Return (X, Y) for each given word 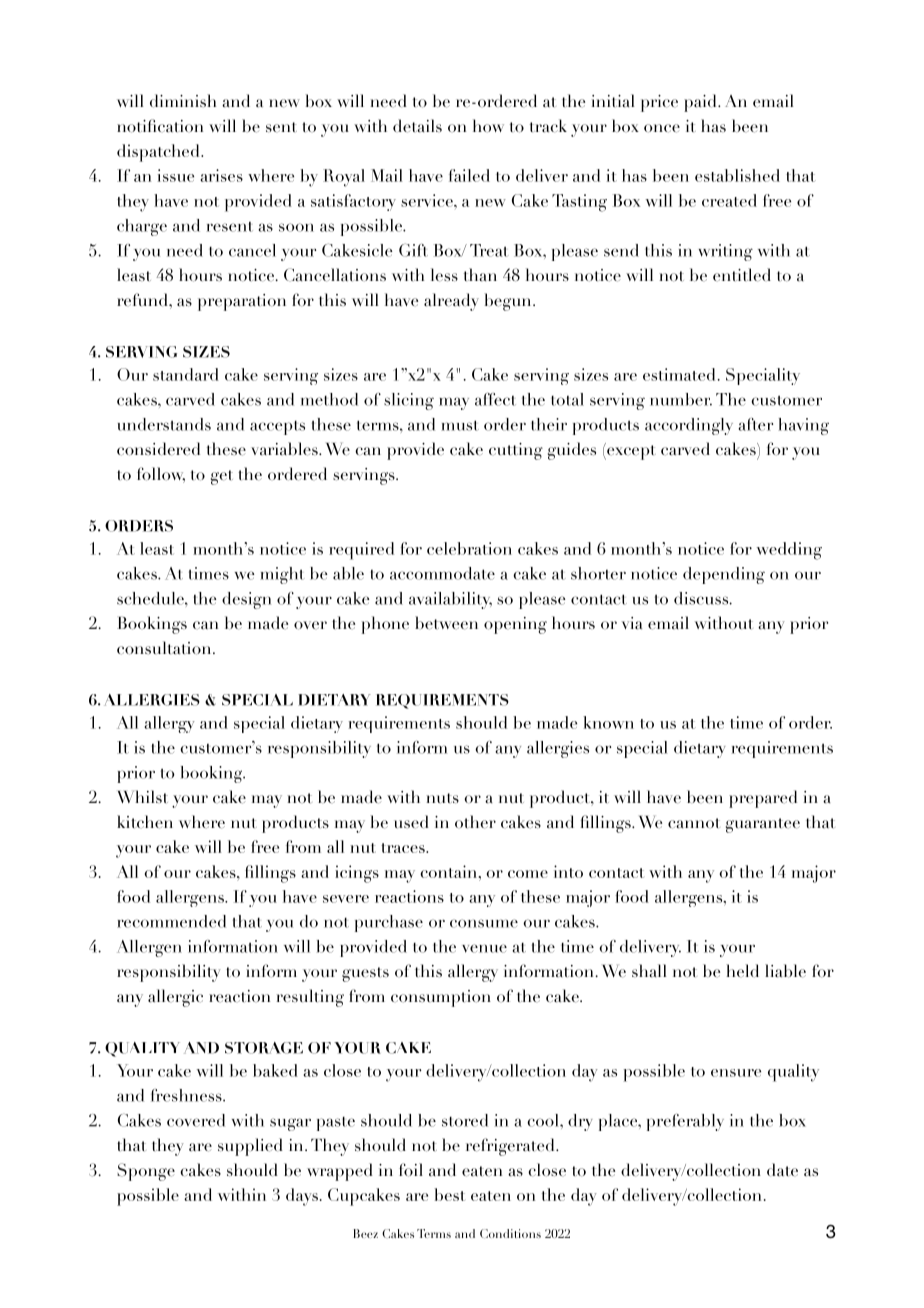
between (446, 623)
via (632, 623)
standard (186, 374)
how (488, 126)
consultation (165, 648)
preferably (685, 1122)
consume (484, 923)
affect (495, 399)
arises (221, 175)
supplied (250, 1147)
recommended (171, 921)
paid (701, 103)
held (742, 971)
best (449, 1194)
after (755, 424)
